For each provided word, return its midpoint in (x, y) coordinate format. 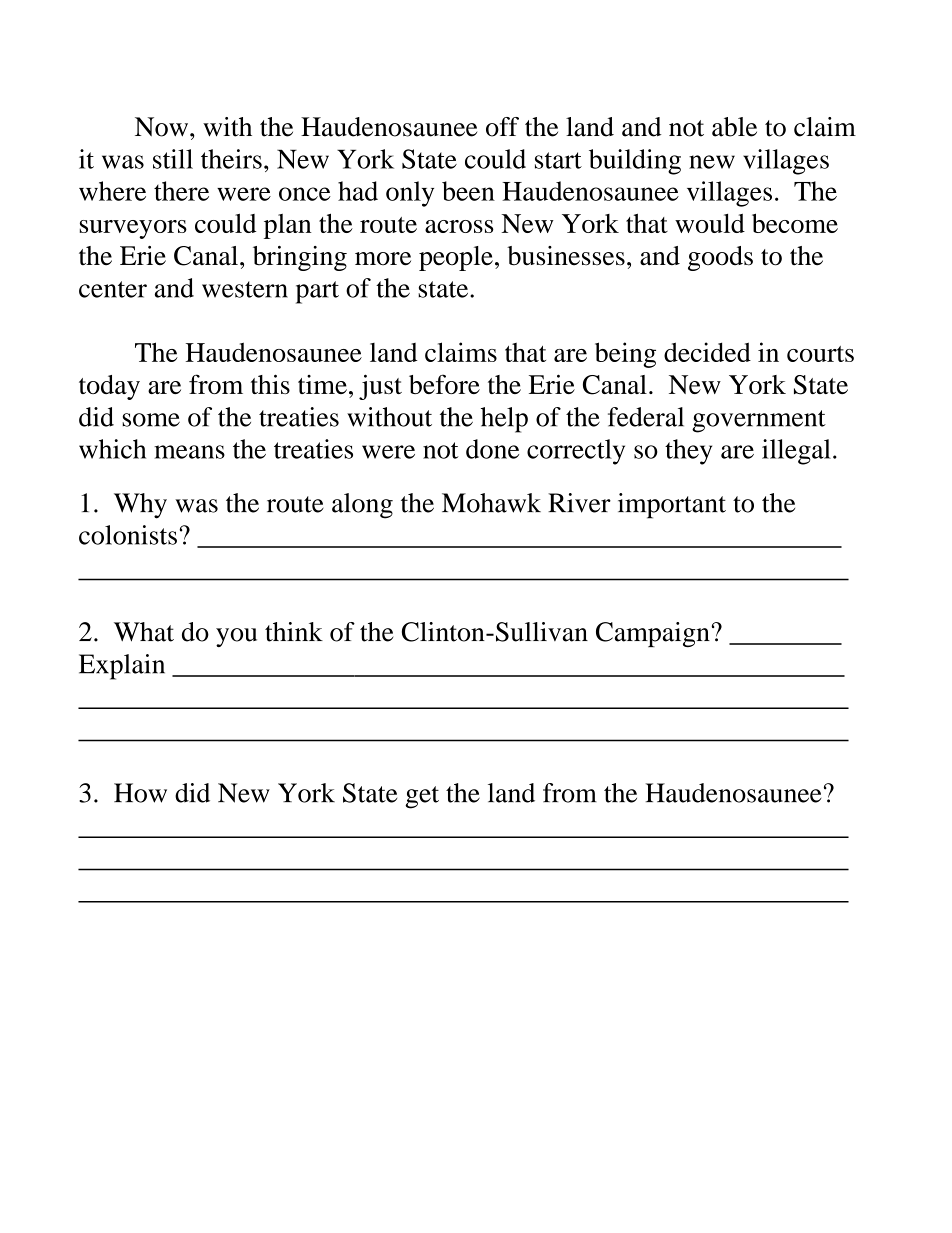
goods (720, 258)
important (672, 506)
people (456, 258)
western (245, 289)
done (492, 449)
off (502, 127)
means (189, 452)
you (236, 637)
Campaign (653, 634)
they (688, 452)
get (422, 797)
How (140, 793)
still (173, 159)
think (294, 632)
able (734, 127)
